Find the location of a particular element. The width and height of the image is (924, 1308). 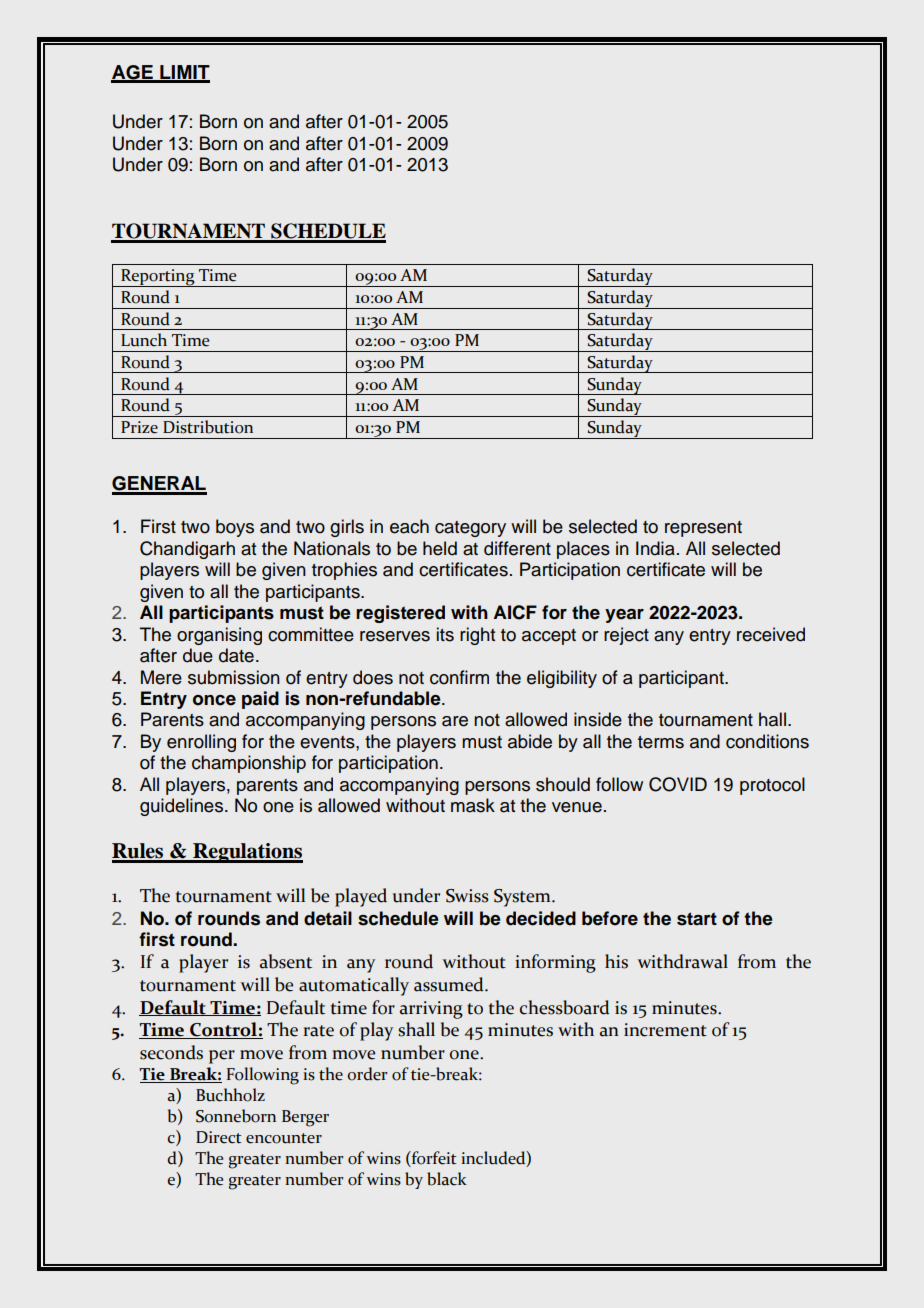

Swiss is located at coordinates (467, 896).
